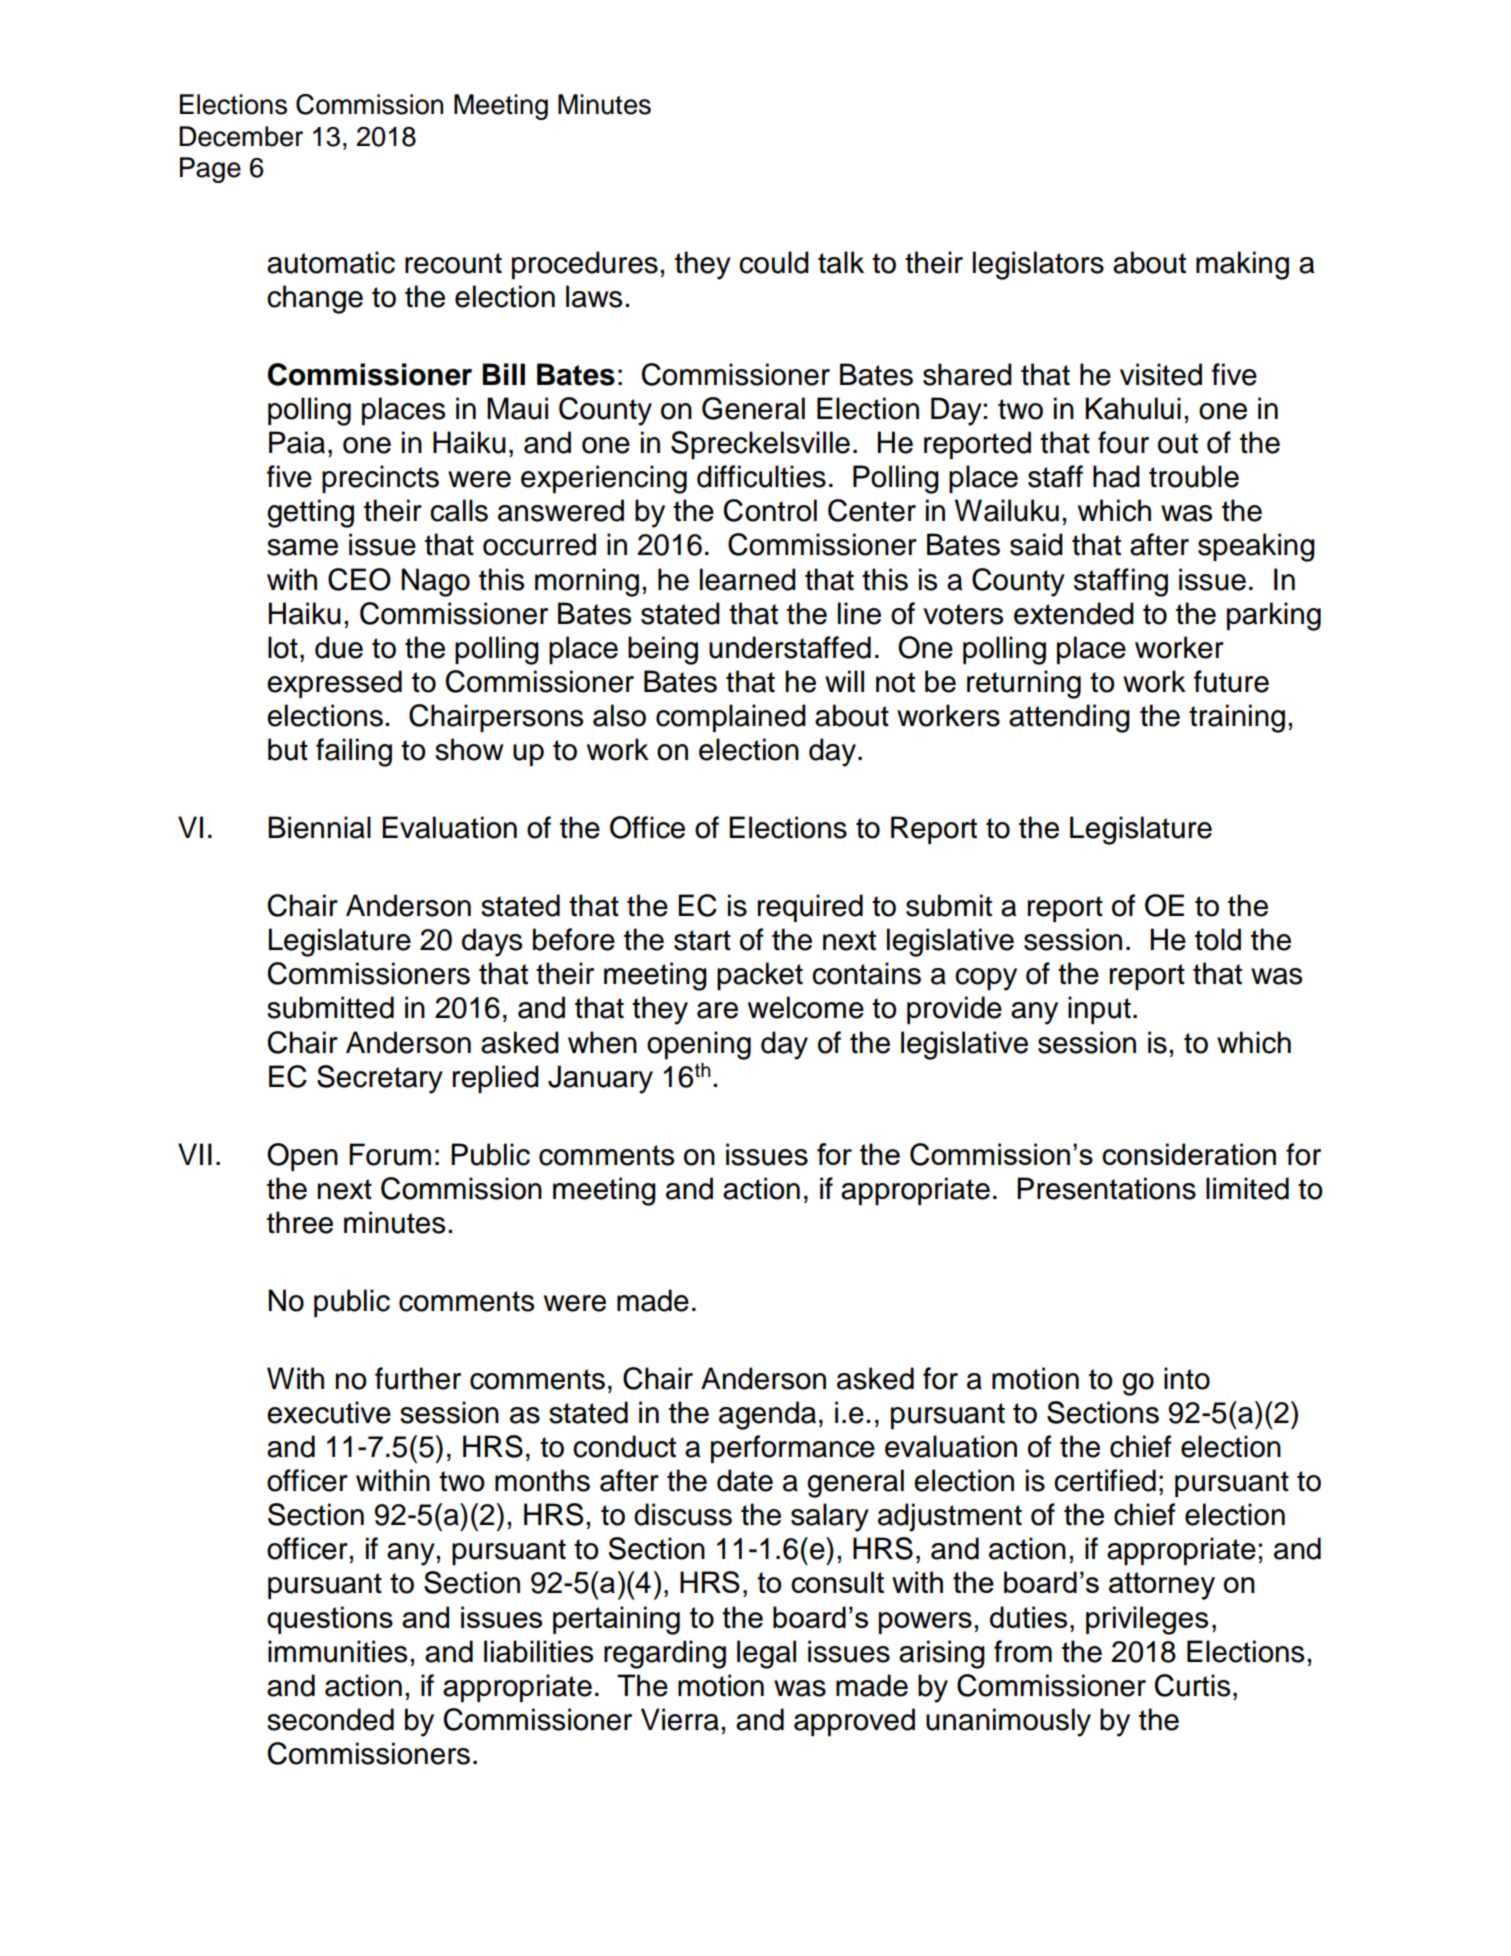 The image size is (1511, 1956). I want to click on legal, so click(766, 1654).
